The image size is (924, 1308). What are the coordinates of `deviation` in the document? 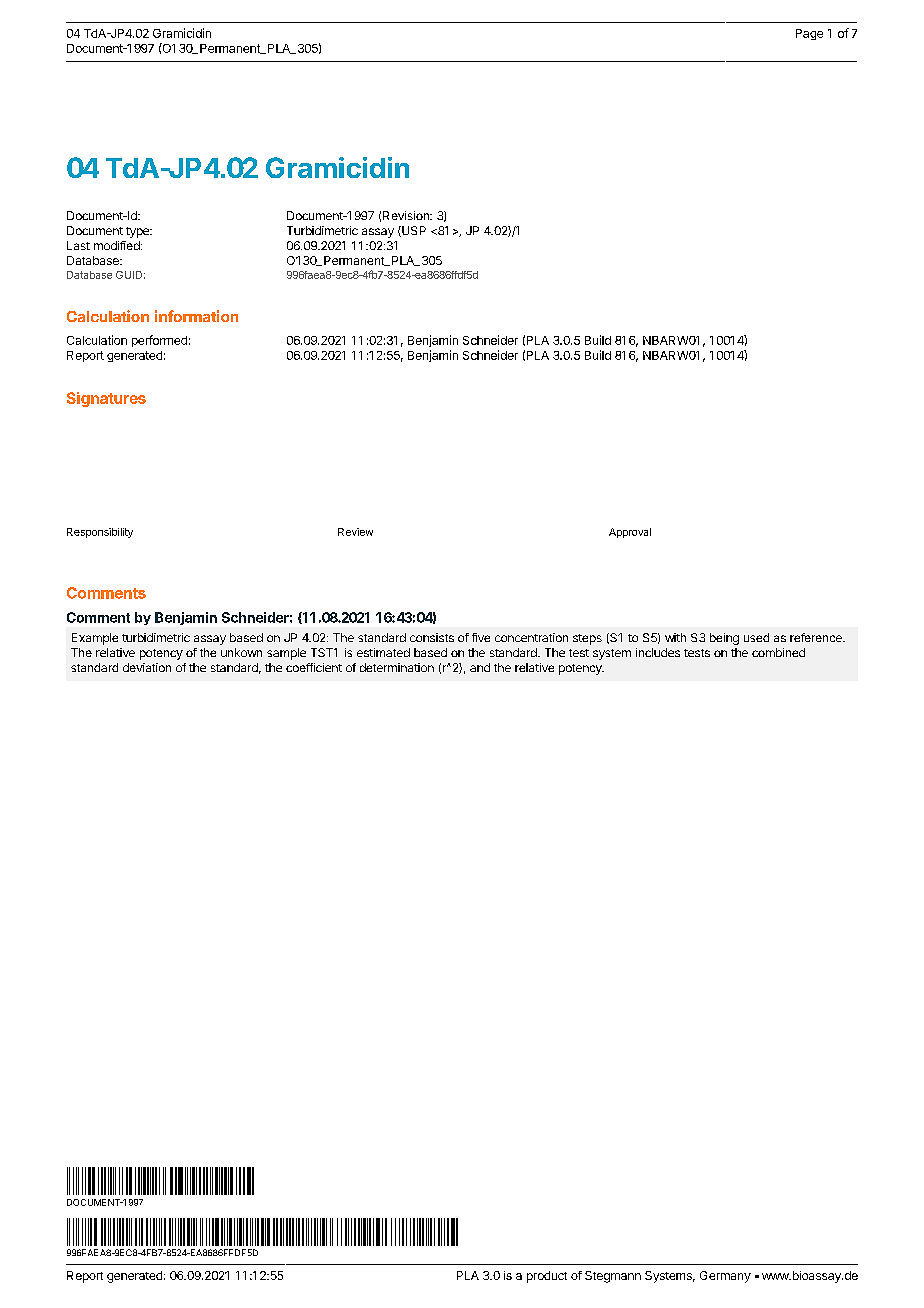 It's located at (147, 667).
